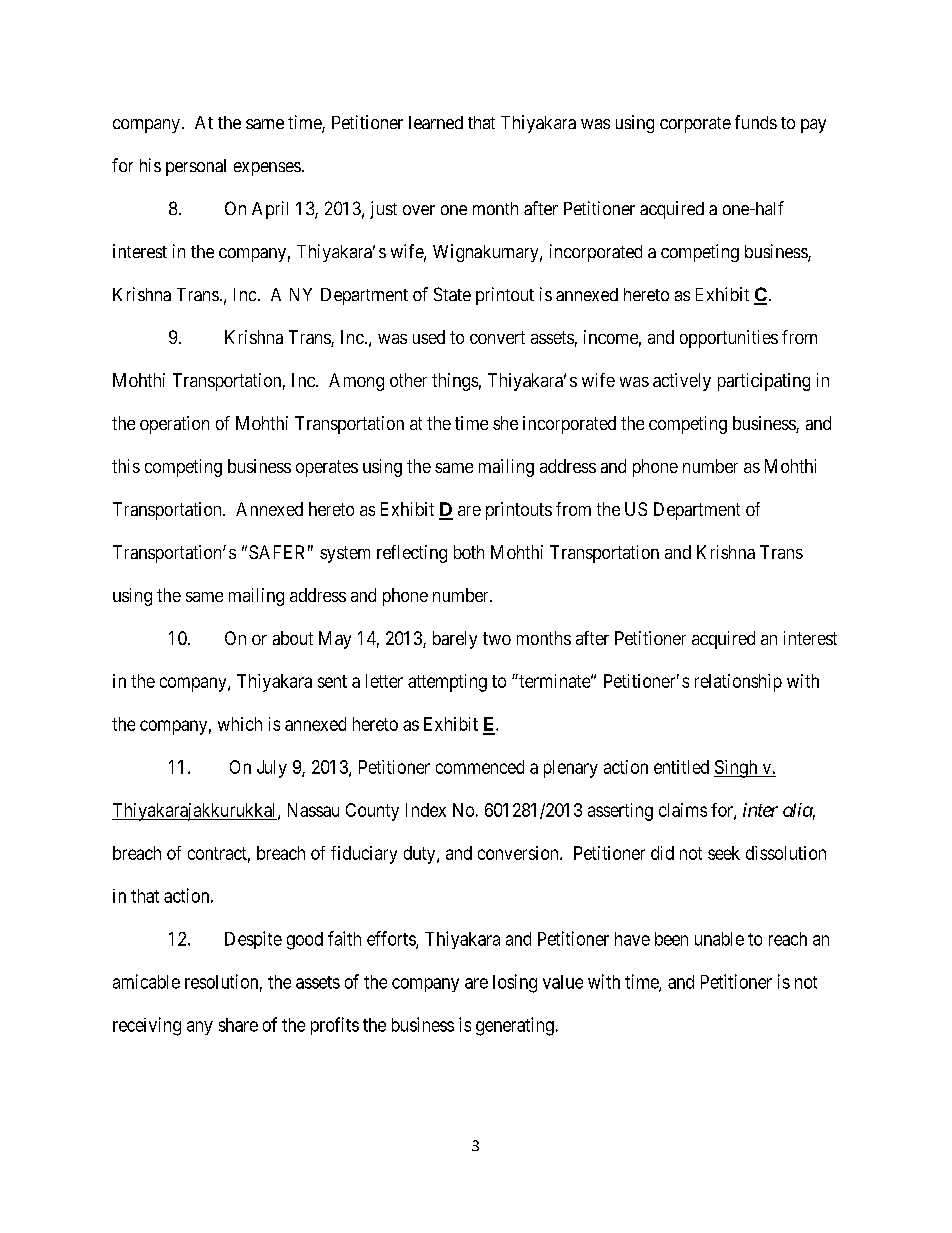  What do you see at coordinates (436, 122) in the document?
I see `learned` at bounding box center [436, 122].
